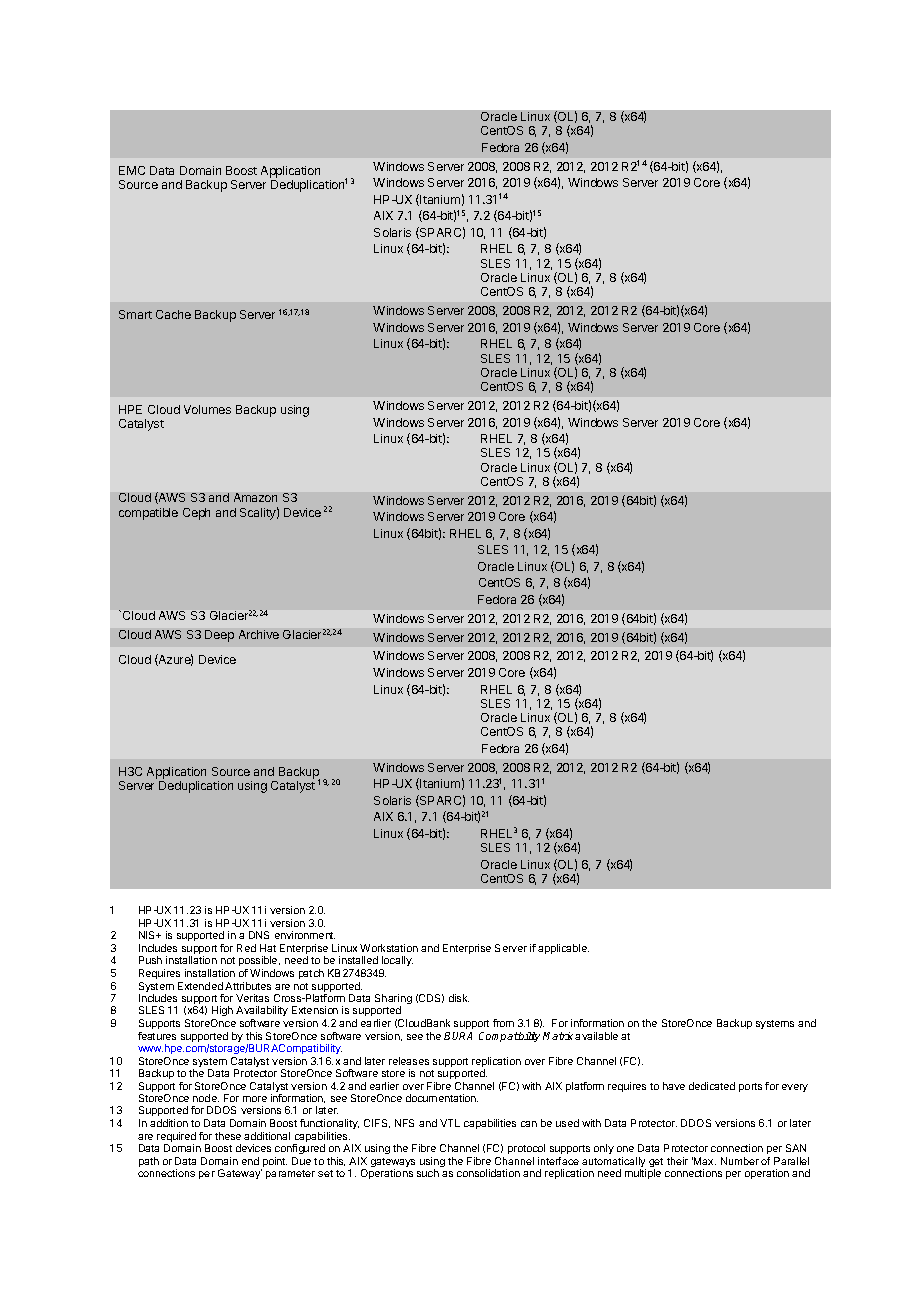 This document has height=1308, width=924. Describe the element at coordinates (488, 1173) in the document. I see `consolidation` at that location.
